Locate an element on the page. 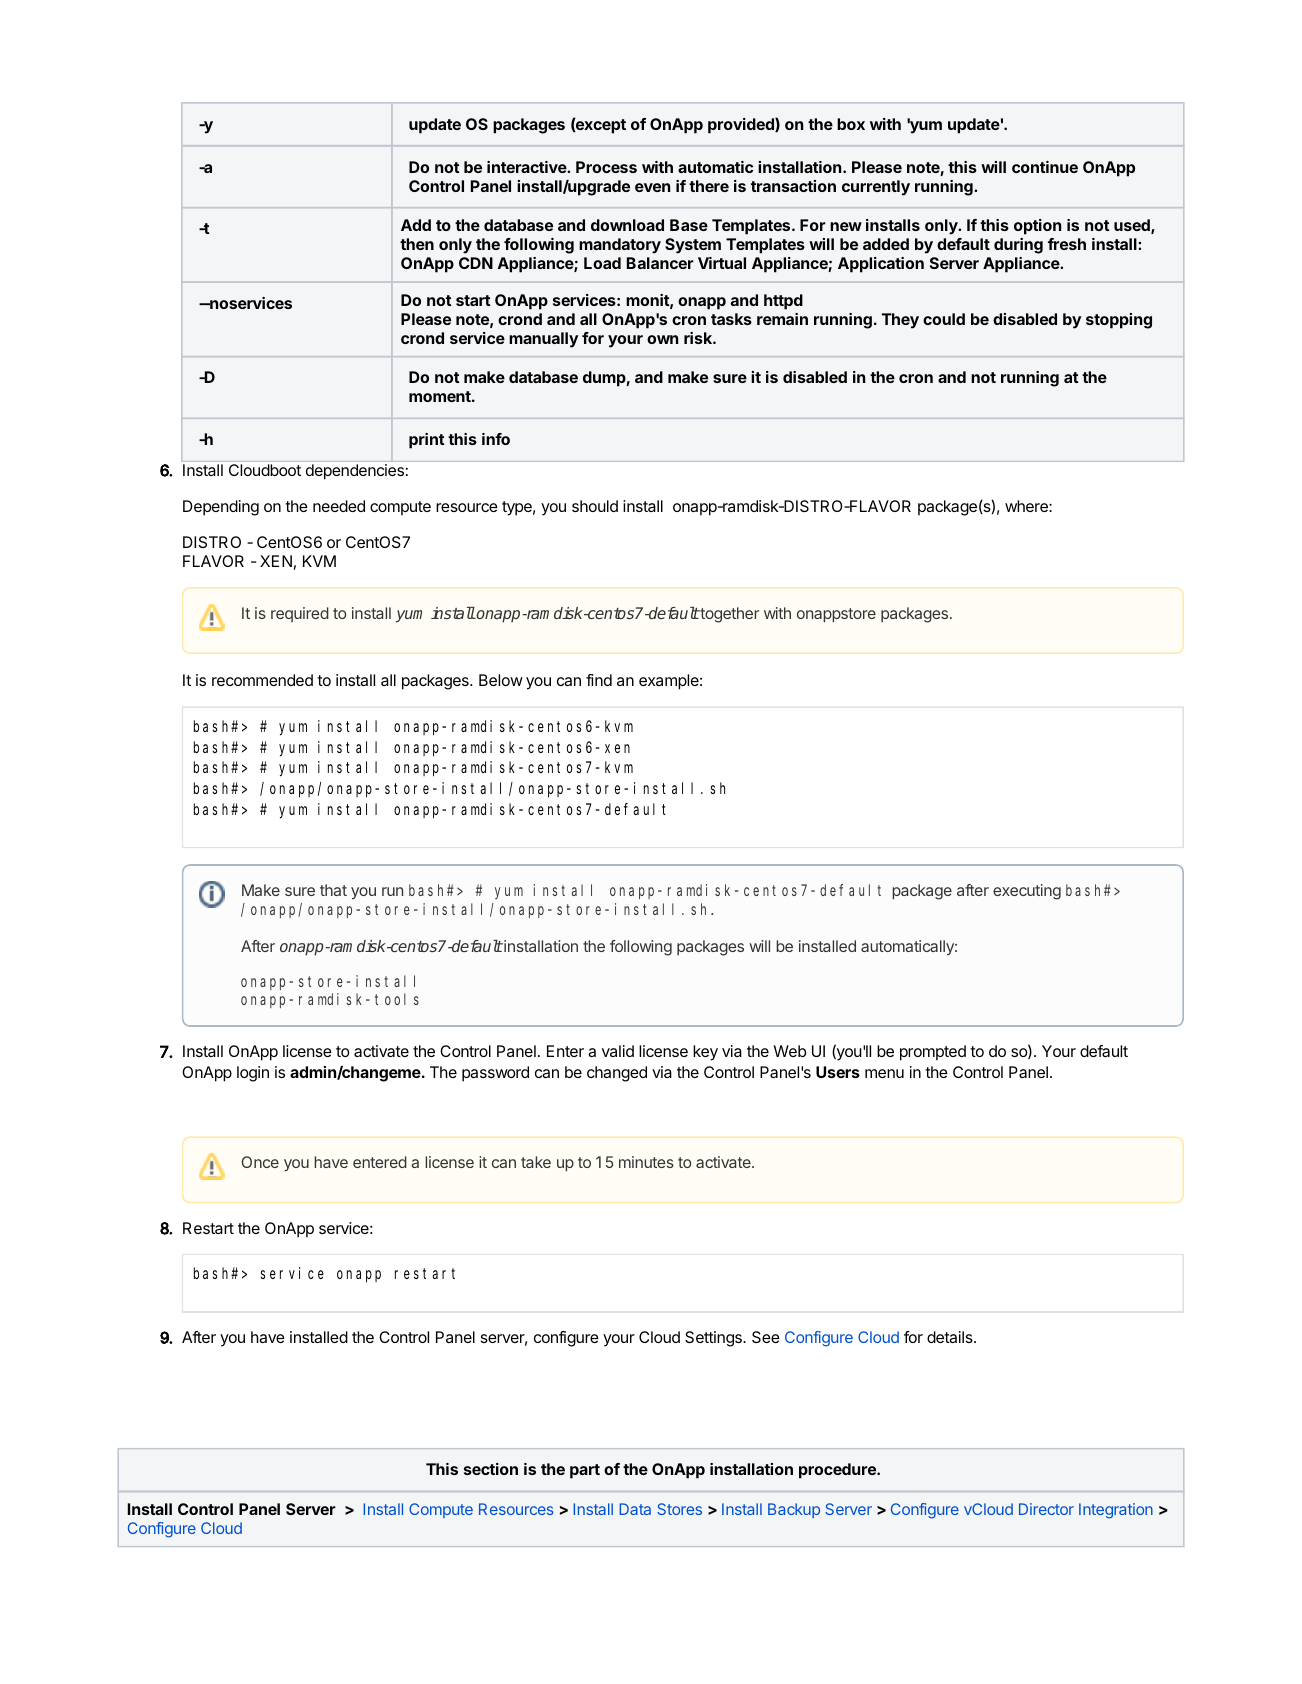 The height and width of the document is (1684, 1302). Director is located at coordinates (1046, 1509).
